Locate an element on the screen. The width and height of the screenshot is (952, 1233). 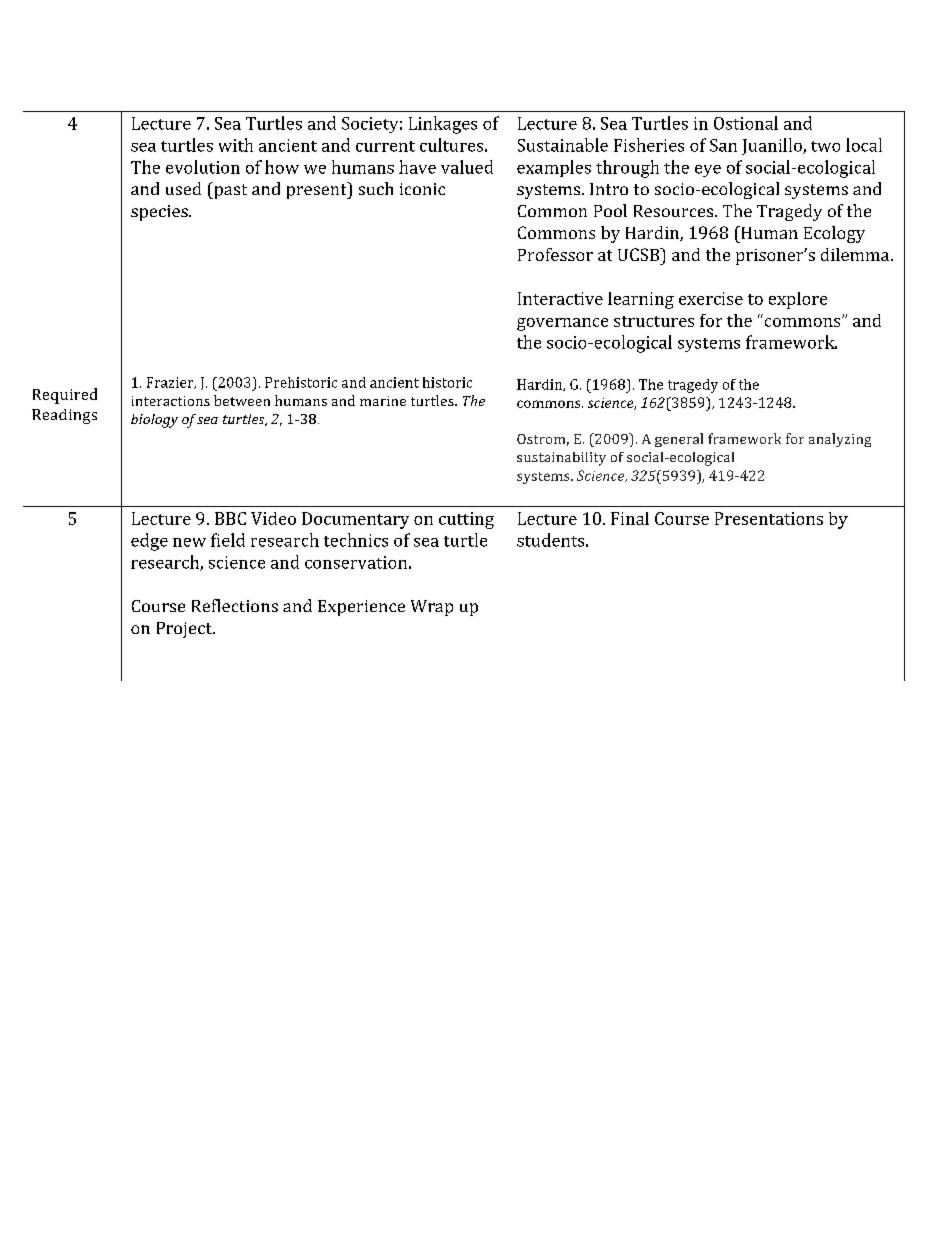
Project is located at coordinates (185, 630).
